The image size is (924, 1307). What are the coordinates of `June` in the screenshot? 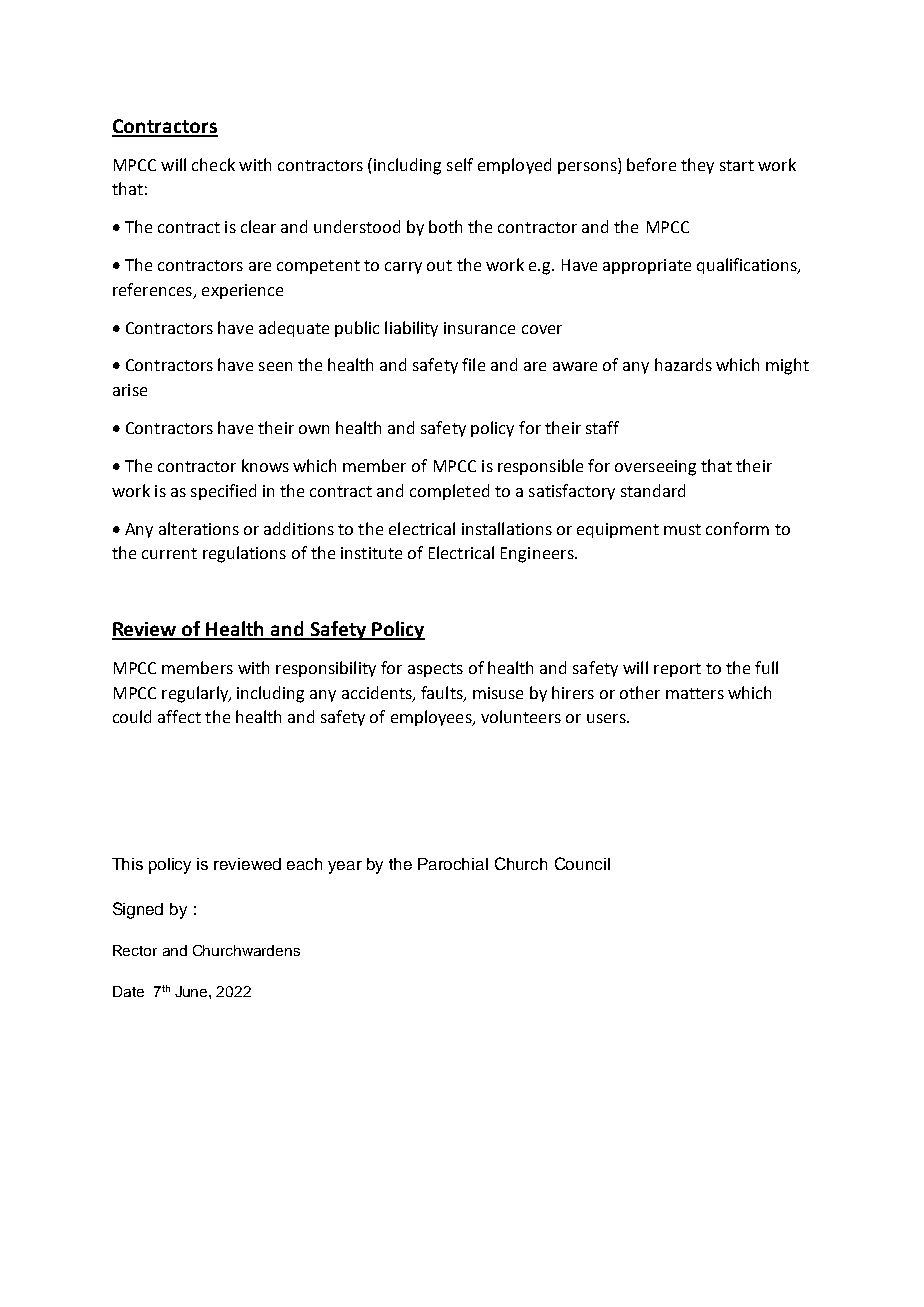 It's located at (192, 991).
